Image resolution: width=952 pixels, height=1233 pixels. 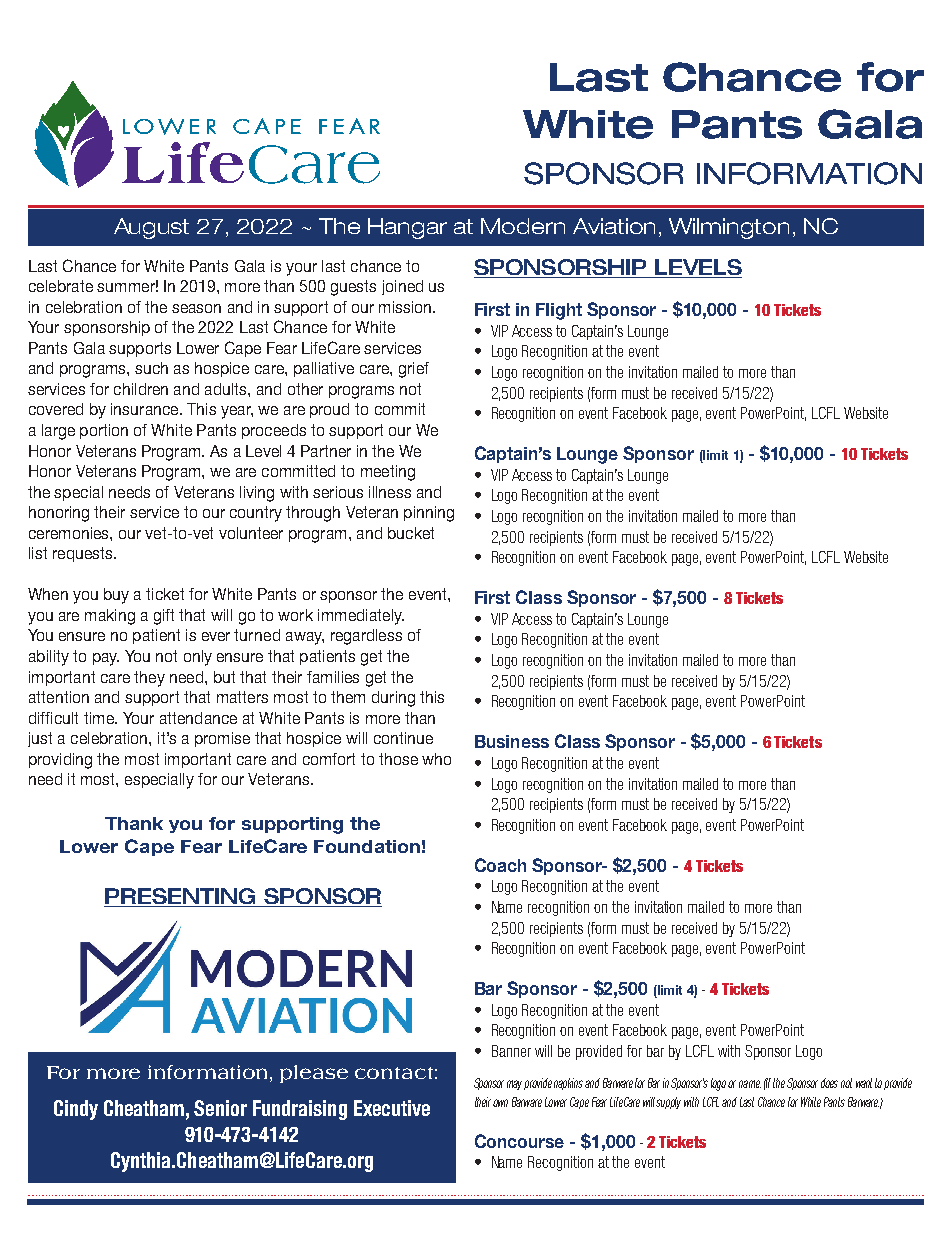 I want to click on does, so click(x=829, y=1083).
